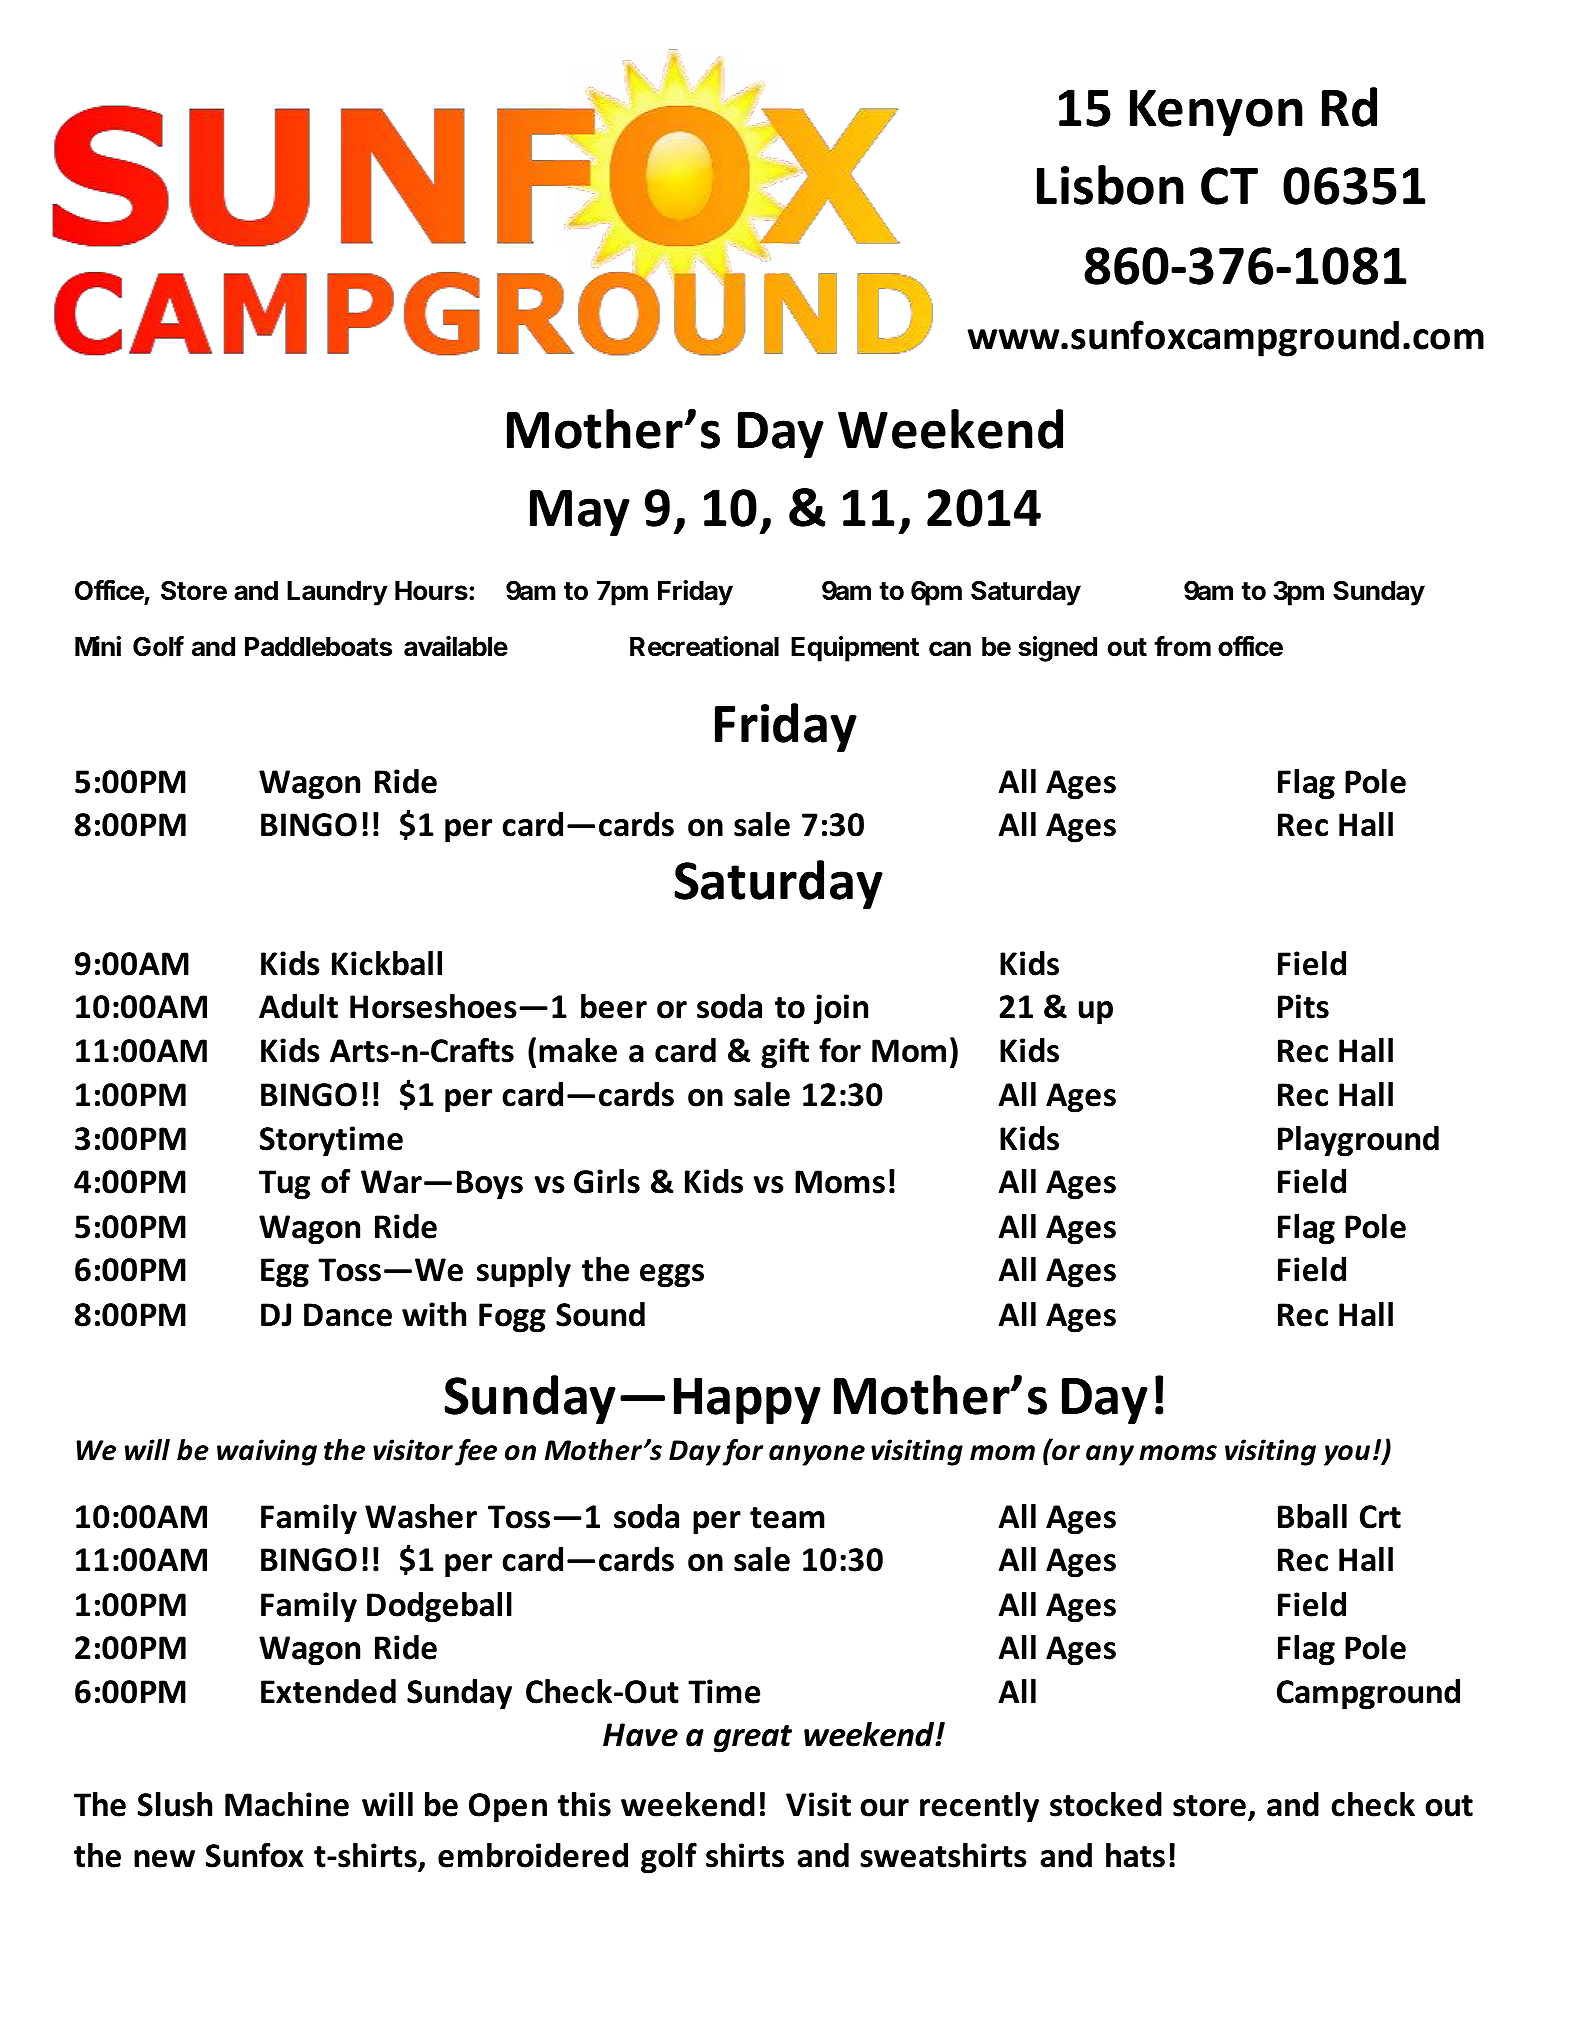  I want to click on great, so click(753, 1739).
